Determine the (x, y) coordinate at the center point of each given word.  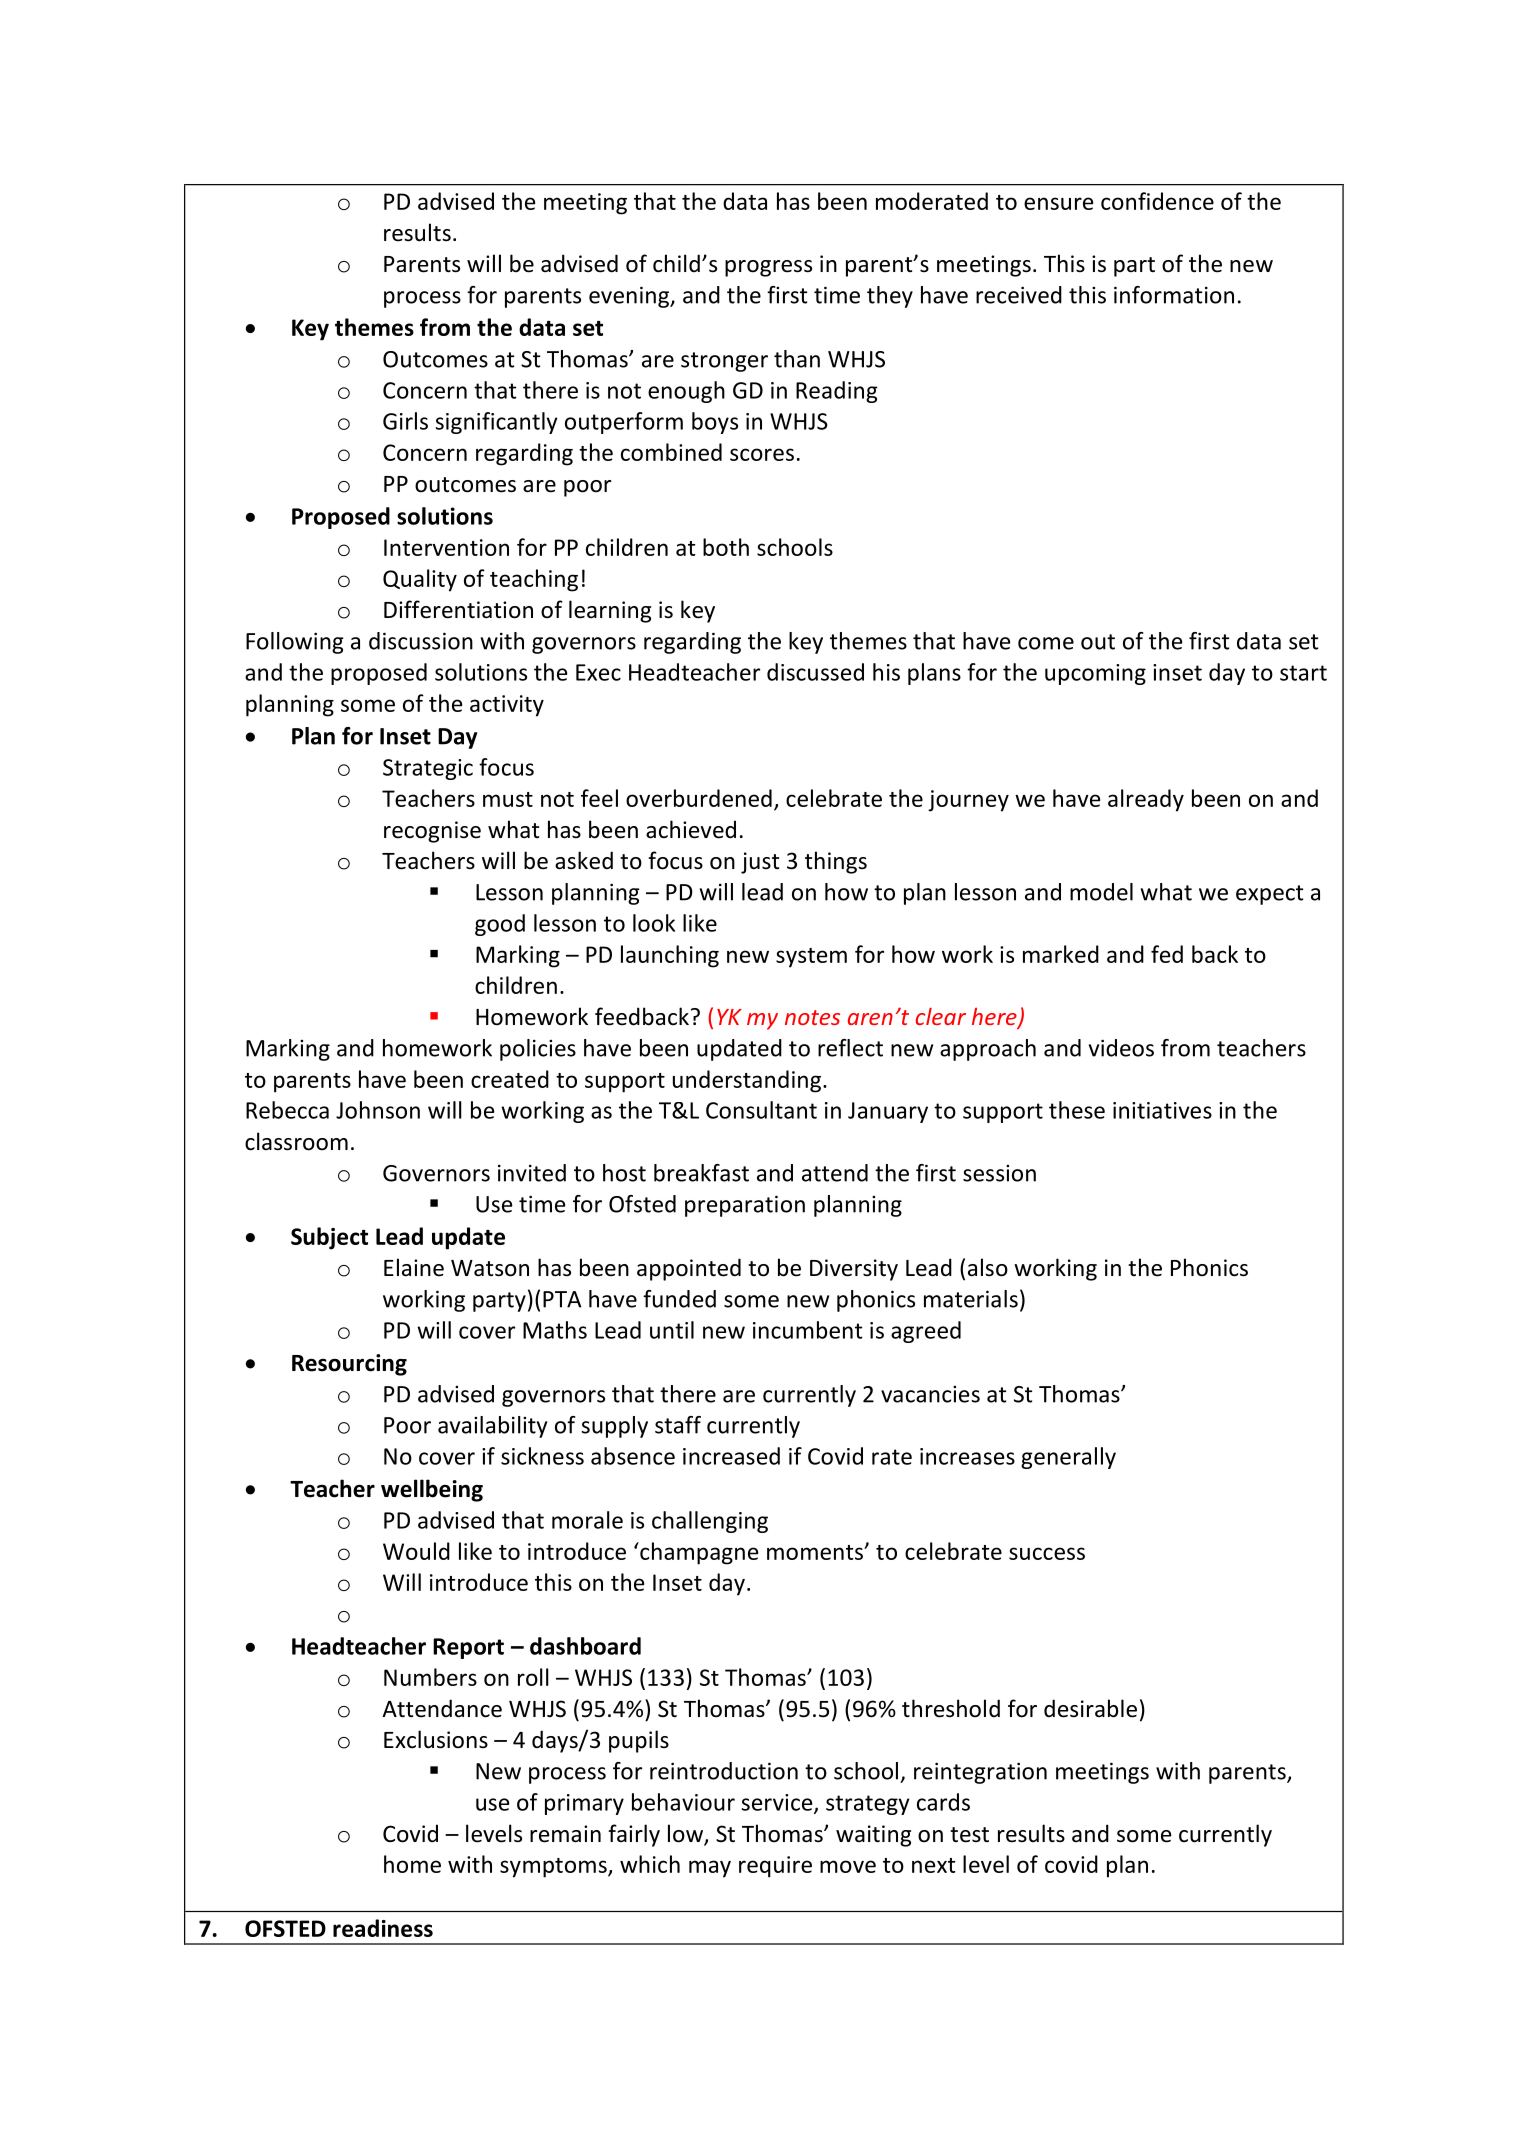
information (1174, 295)
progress (768, 268)
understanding (747, 1081)
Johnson (378, 1110)
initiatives (1162, 1110)
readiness (383, 1928)
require (775, 1867)
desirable (1090, 1708)
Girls (405, 421)
